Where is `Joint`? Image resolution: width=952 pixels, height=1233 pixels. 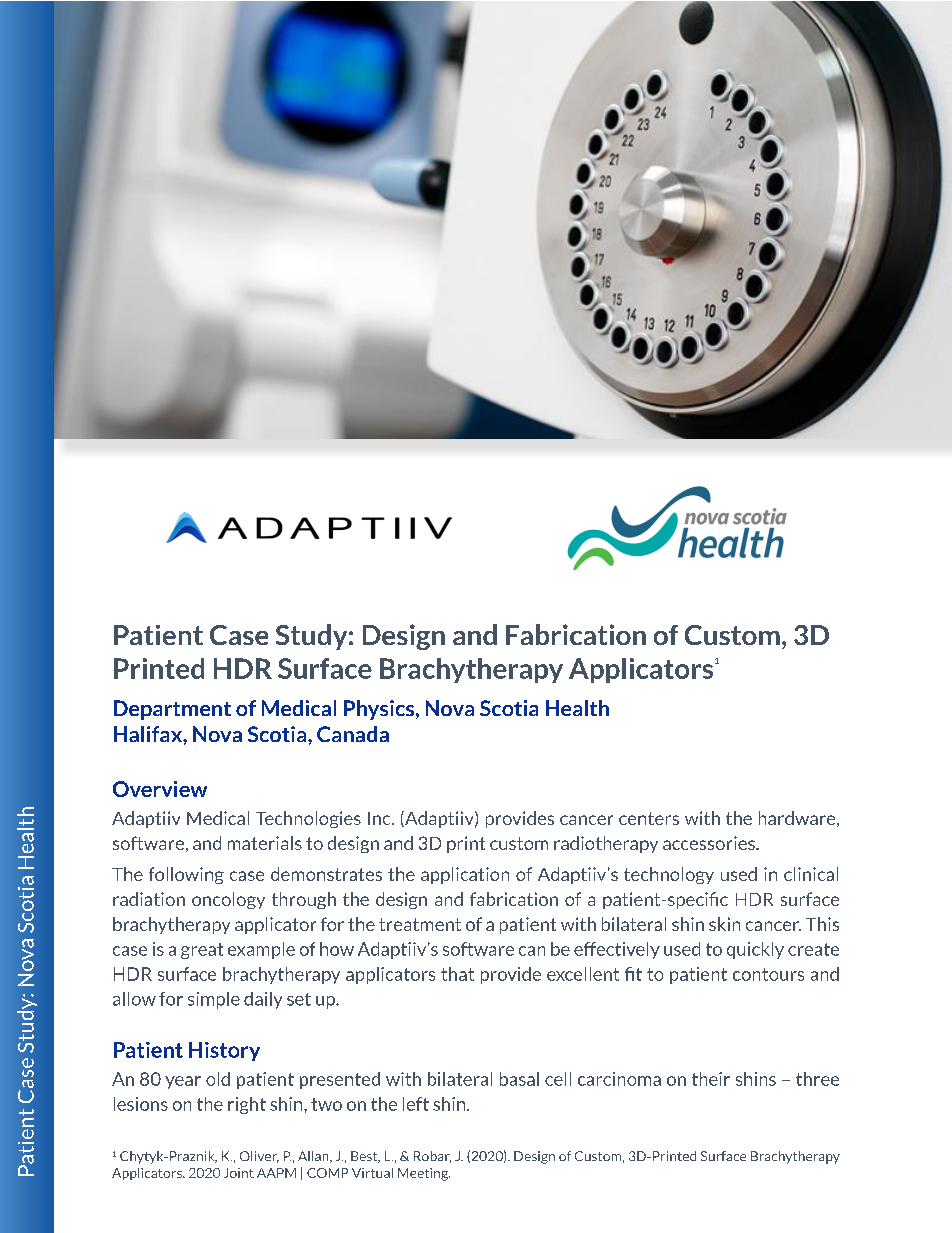 Joint is located at coordinates (239, 1173).
